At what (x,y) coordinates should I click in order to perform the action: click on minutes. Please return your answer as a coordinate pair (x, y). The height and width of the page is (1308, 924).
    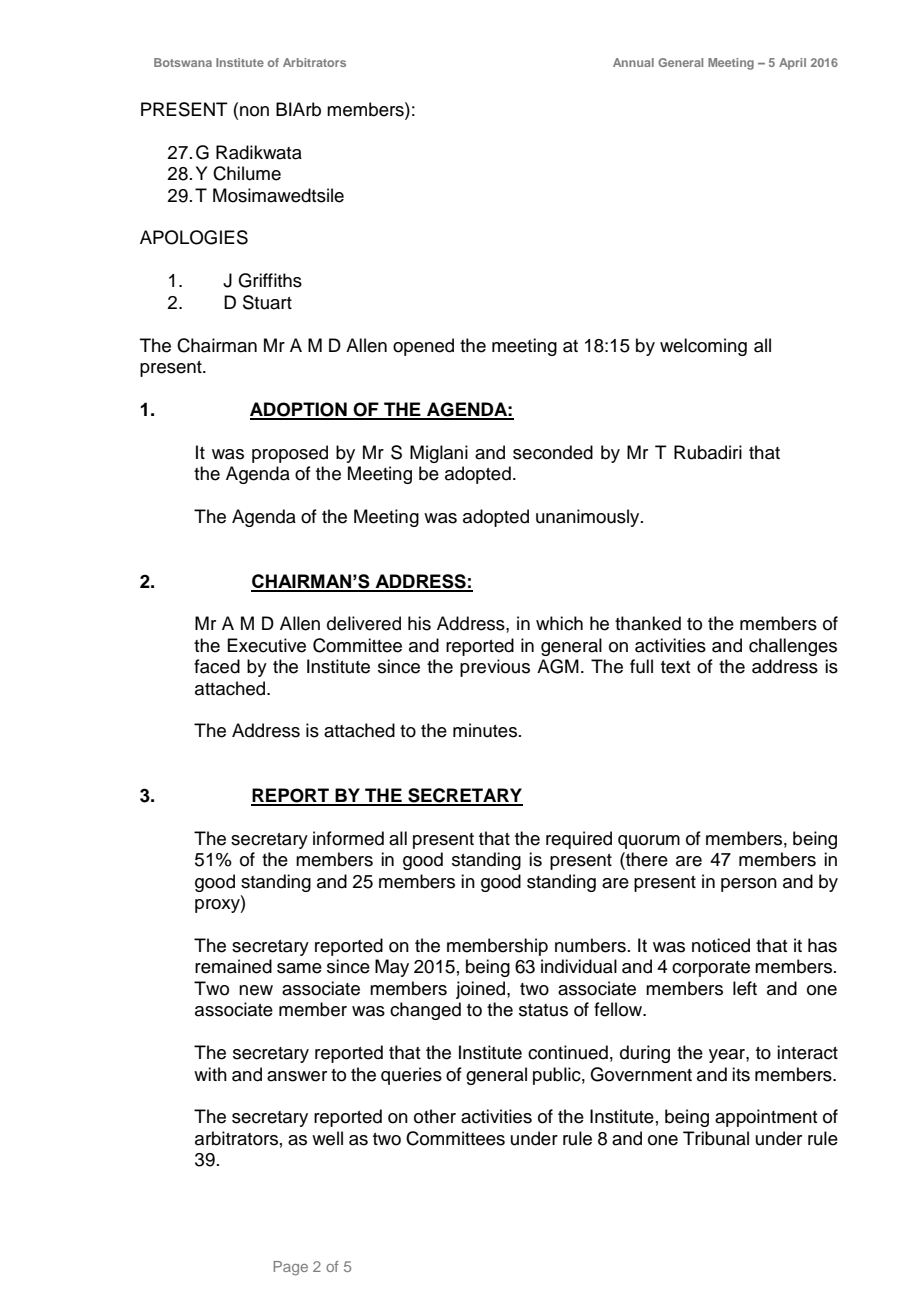
    Looking at the image, I should click on (486, 730).
